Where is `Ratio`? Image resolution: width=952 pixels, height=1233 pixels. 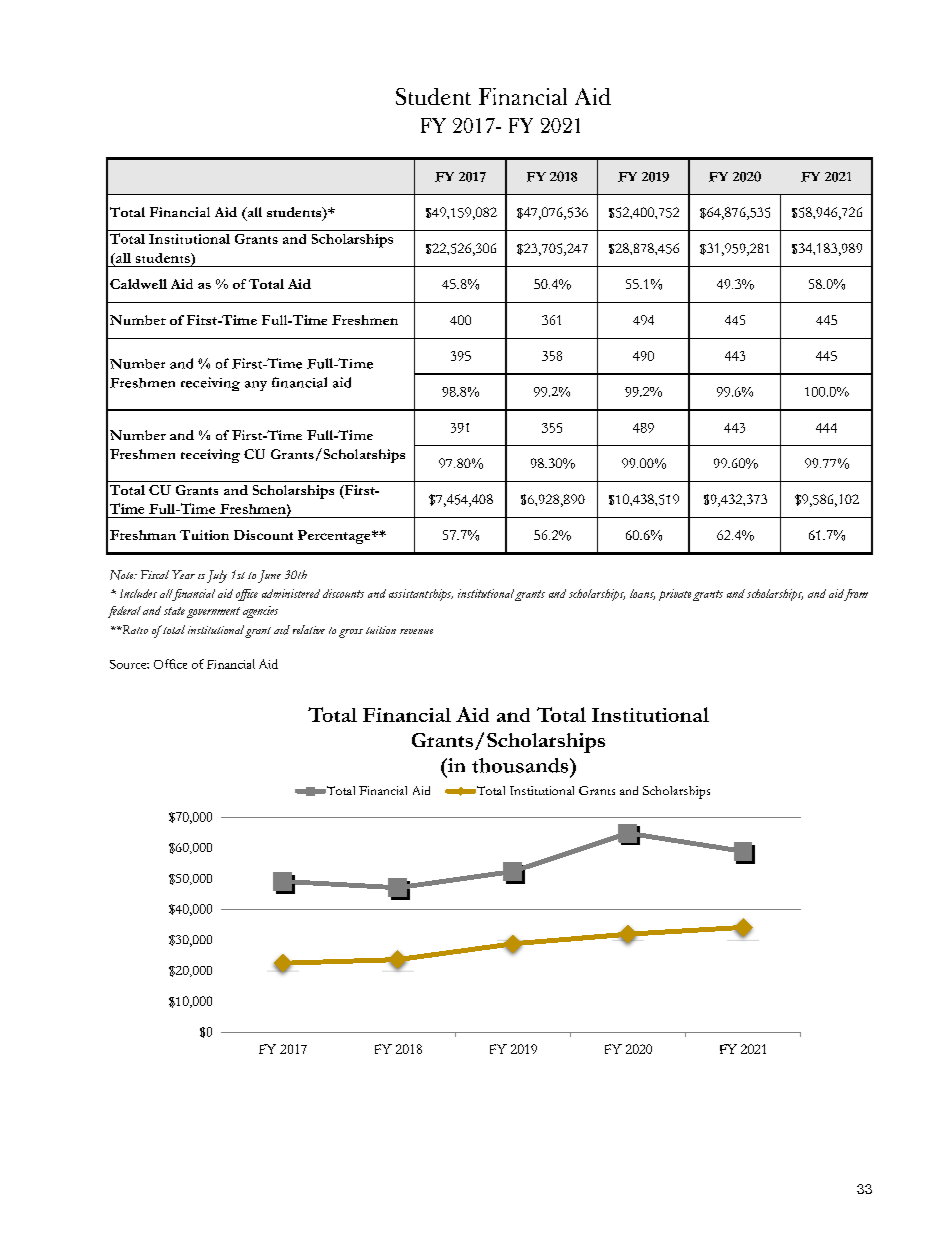
Ratio is located at coordinates (134, 629).
